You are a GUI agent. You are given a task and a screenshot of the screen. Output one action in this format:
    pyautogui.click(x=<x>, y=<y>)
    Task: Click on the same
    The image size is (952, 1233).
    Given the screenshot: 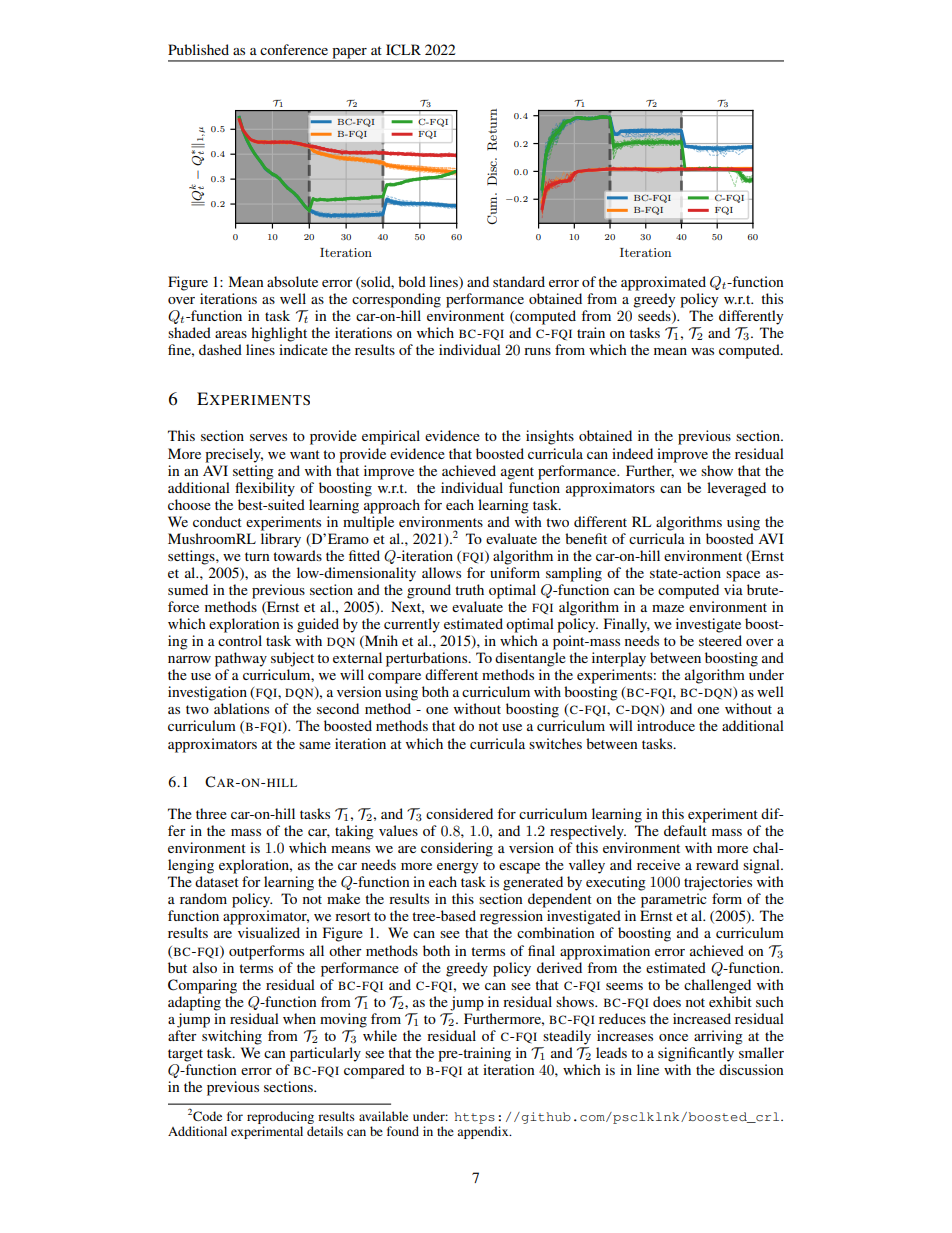 What is the action you would take?
    pyautogui.click(x=315, y=745)
